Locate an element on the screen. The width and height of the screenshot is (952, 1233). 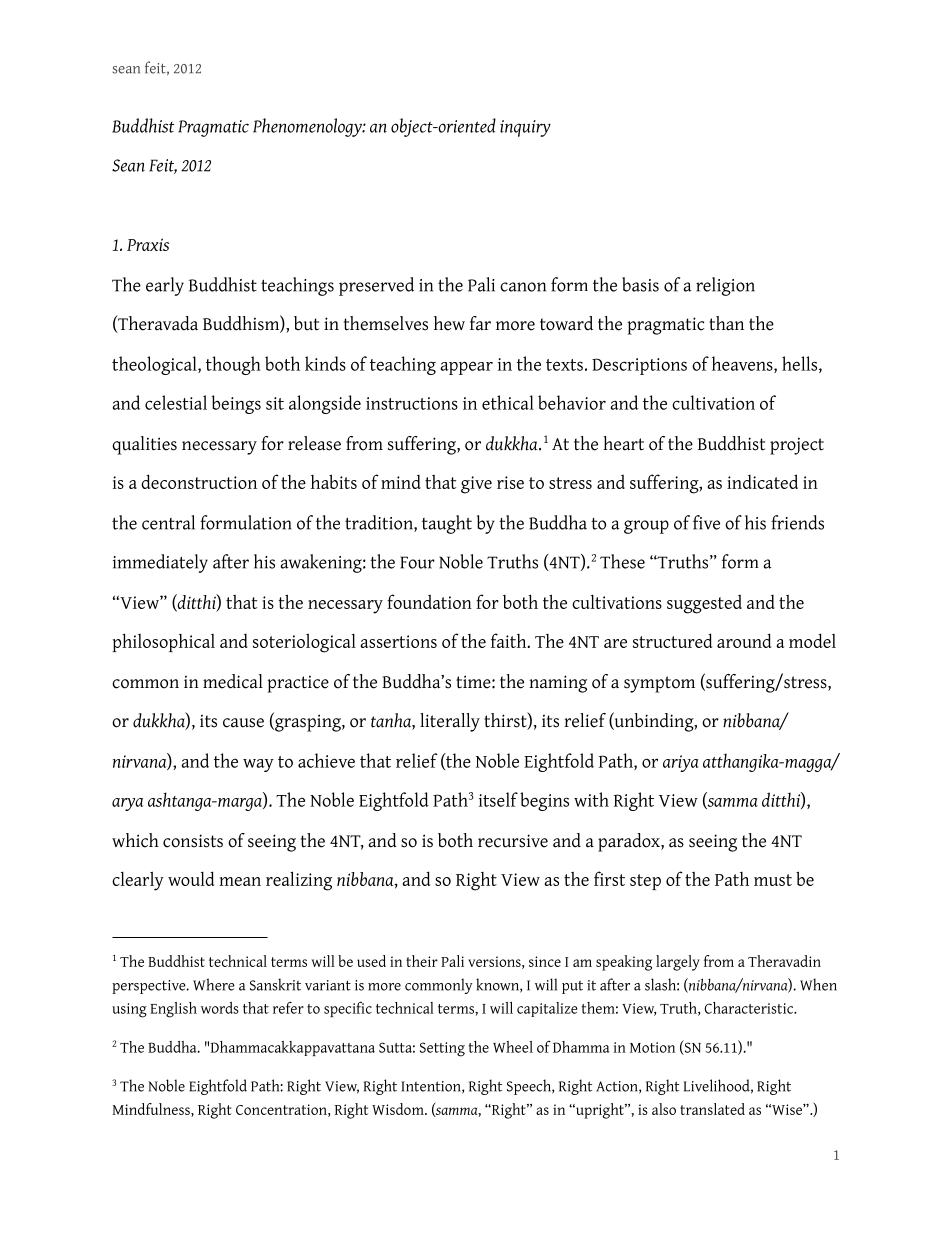
way is located at coordinates (258, 765).
